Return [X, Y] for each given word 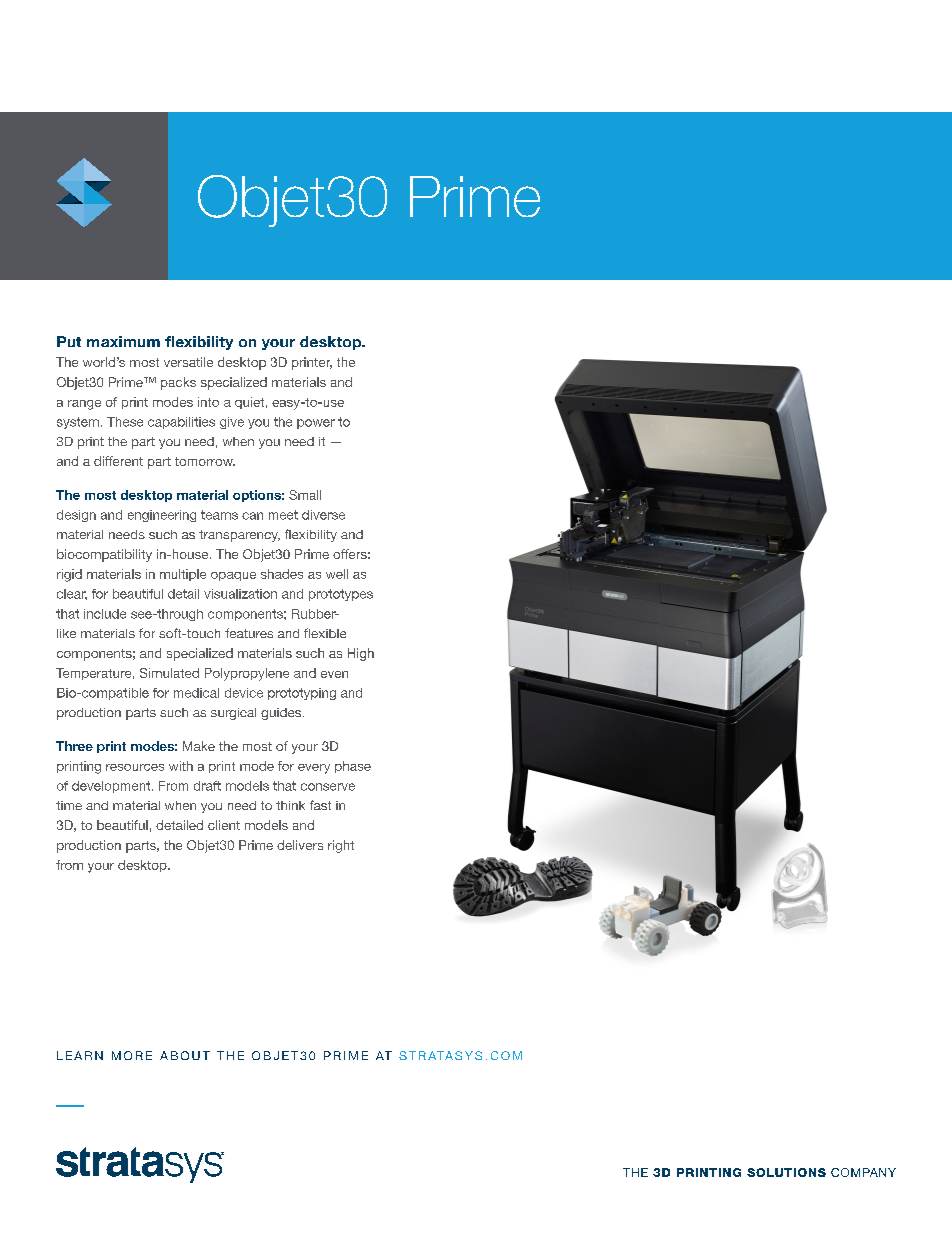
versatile [188, 362]
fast [320, 805]
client [224, 825]
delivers [300, 845]
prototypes [341, 595]
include [105, 614]
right [341, 846]
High [361, 654]
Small [305, 495]
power [316, 424]
